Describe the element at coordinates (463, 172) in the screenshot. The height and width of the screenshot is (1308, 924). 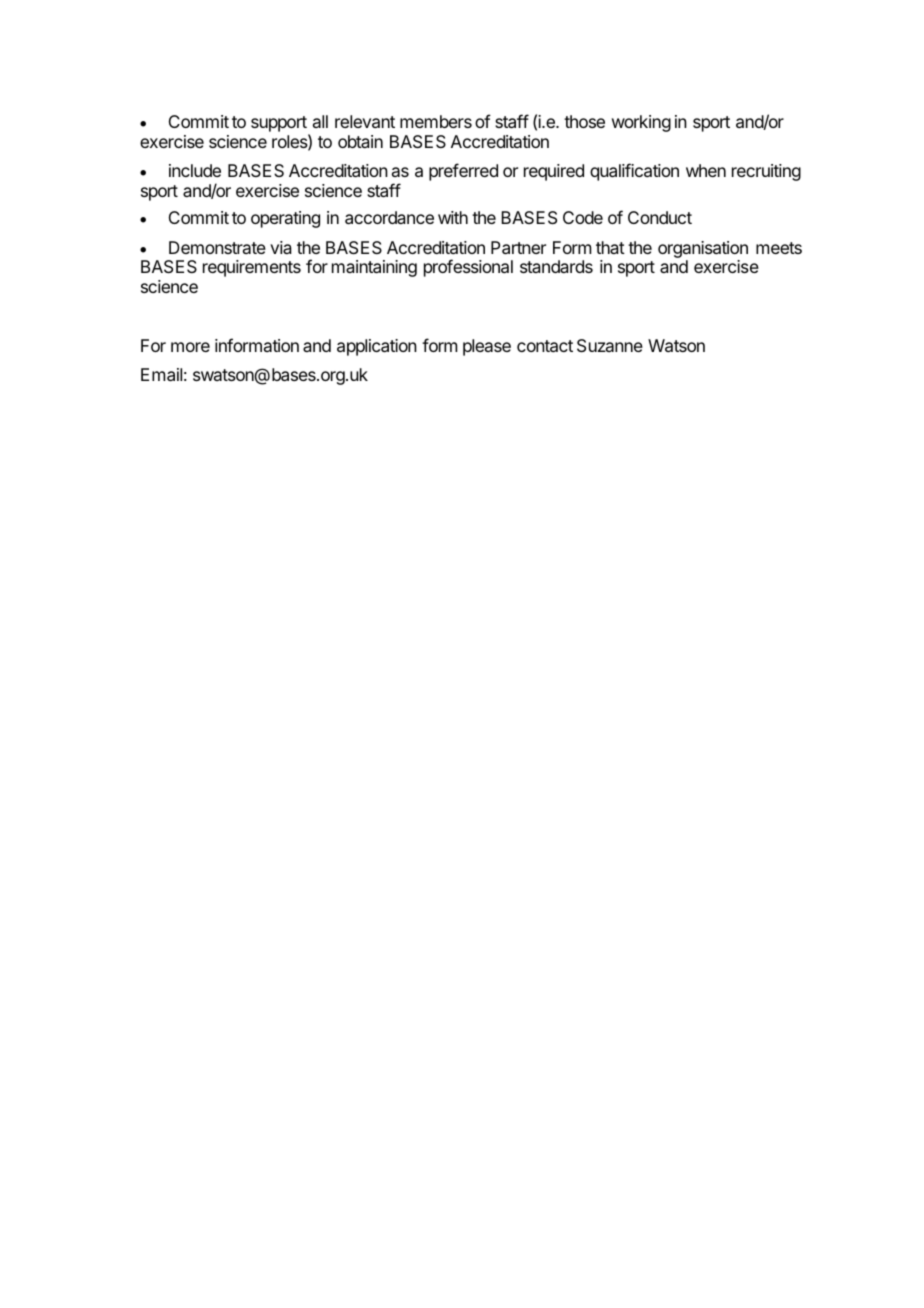
I see `preferred` at that location.
